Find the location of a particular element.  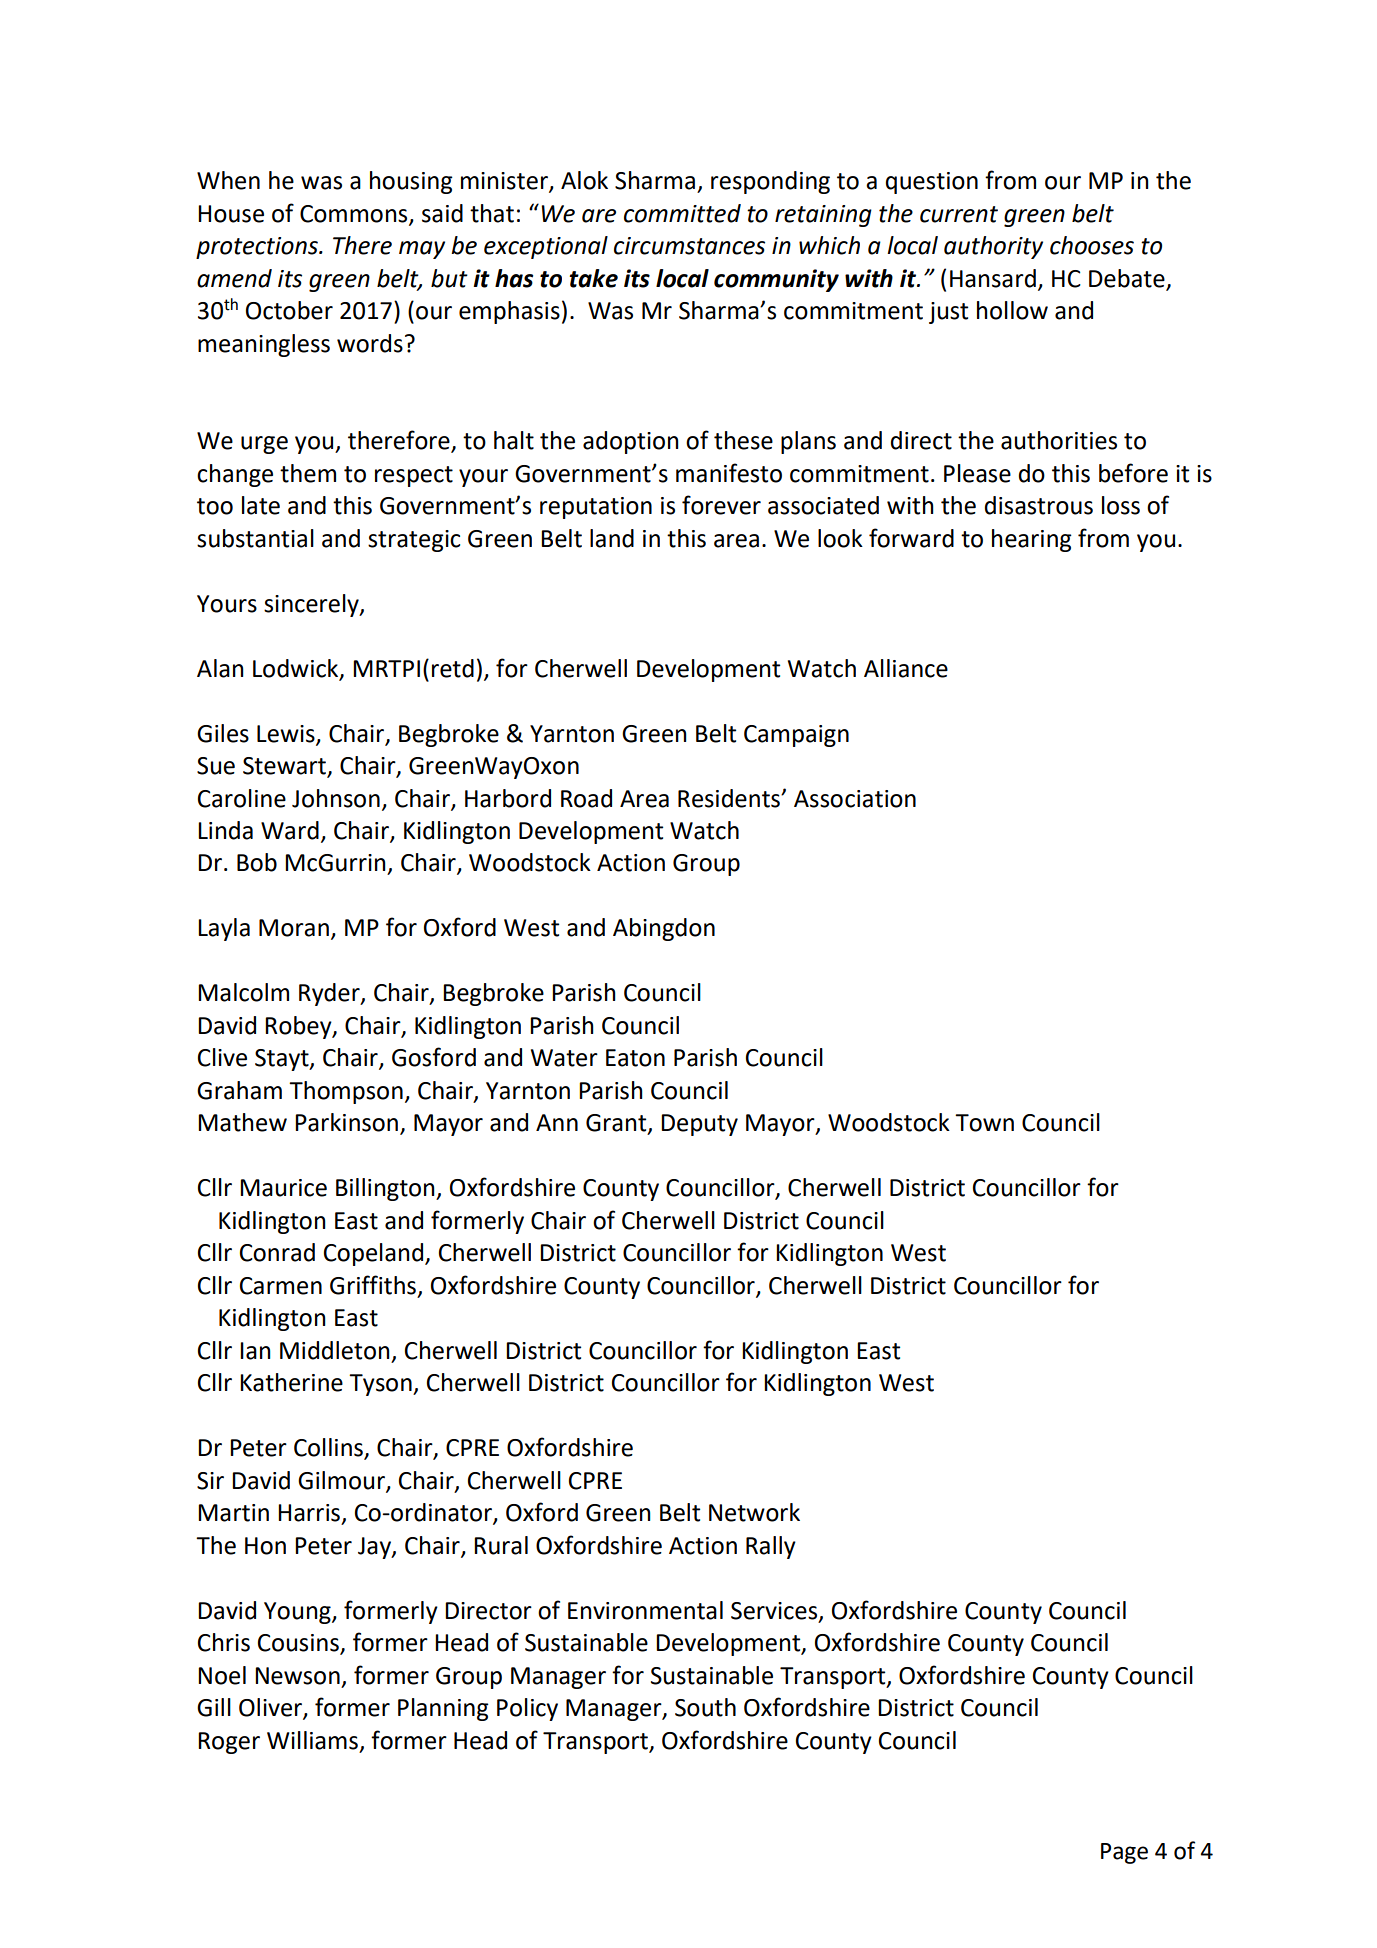

Commons is located at coordinates (355, 215).
